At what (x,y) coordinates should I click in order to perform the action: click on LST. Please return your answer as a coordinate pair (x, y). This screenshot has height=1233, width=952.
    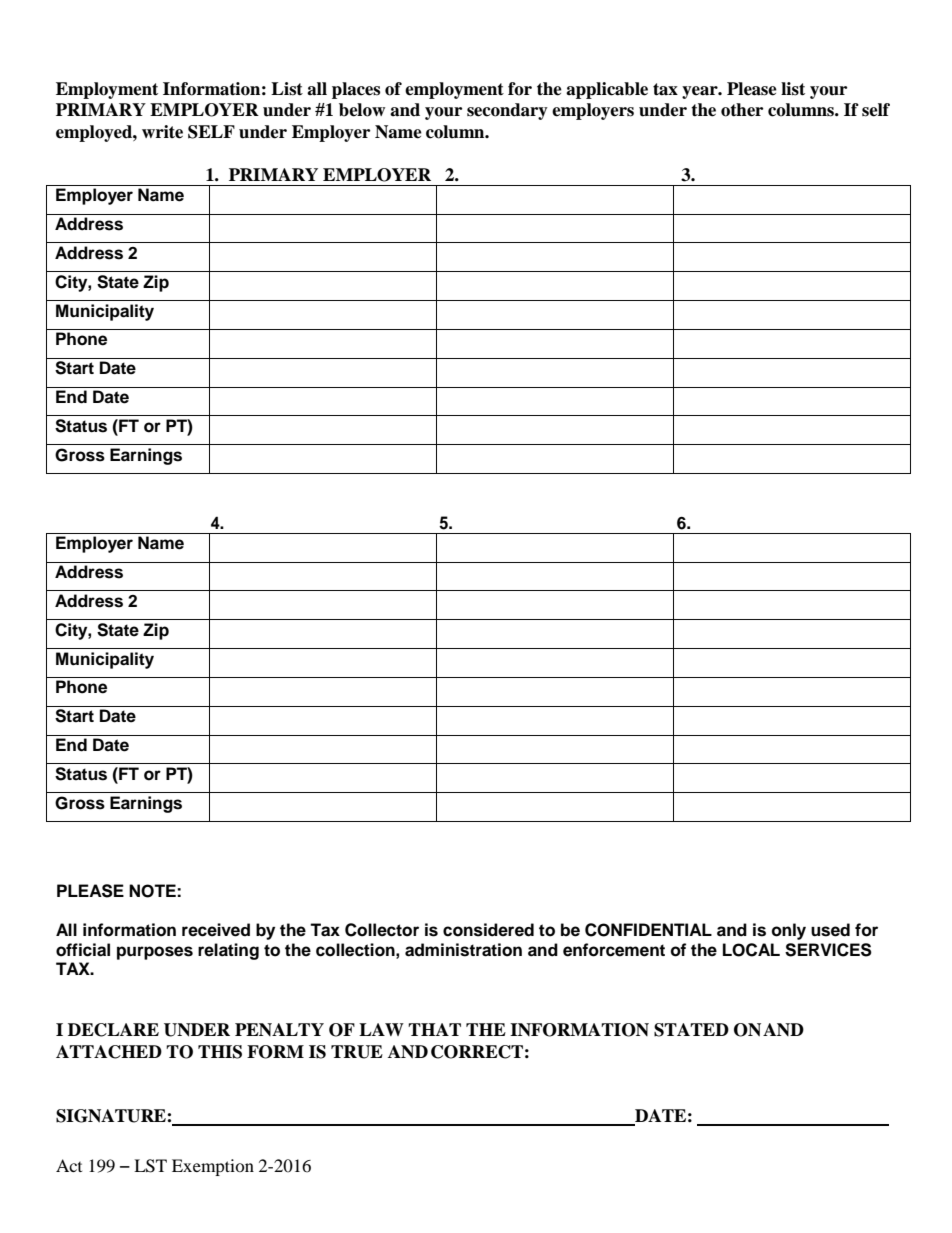
    Looking at the image, I should click on (150, 1166).
